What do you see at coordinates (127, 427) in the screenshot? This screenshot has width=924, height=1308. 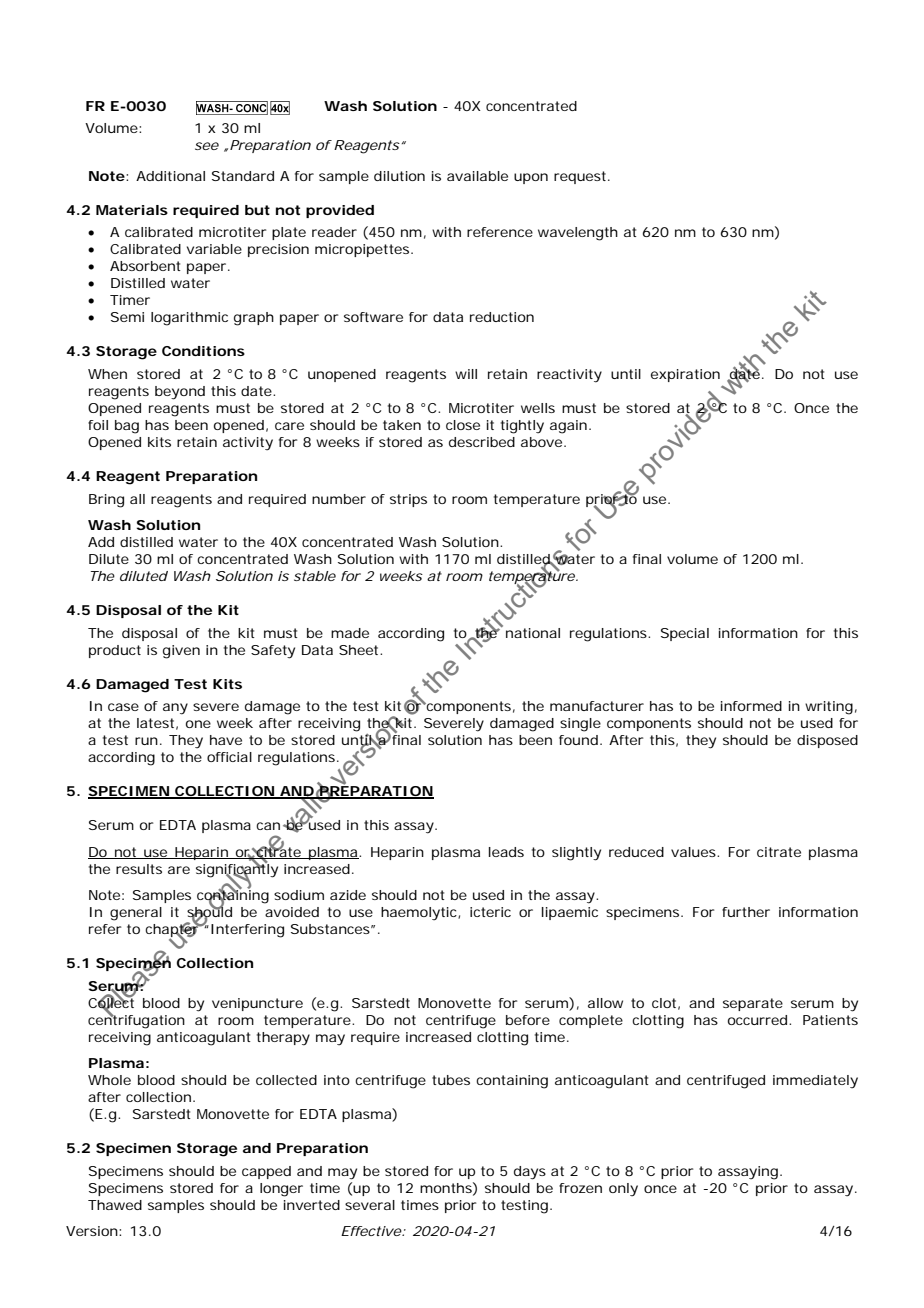 I see `bag` at bounding box center [127, 427].
